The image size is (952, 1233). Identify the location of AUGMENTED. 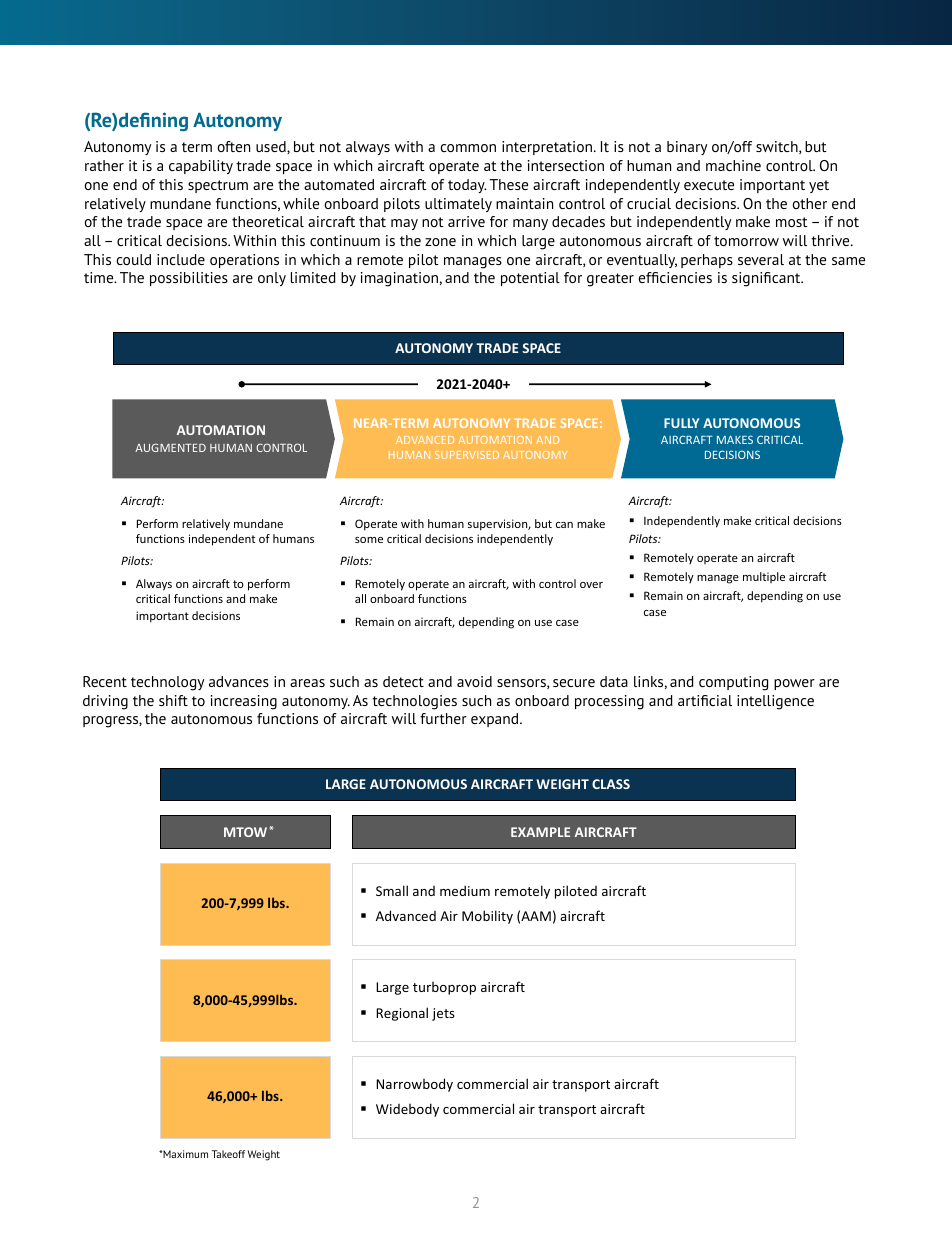
(170, 447).
